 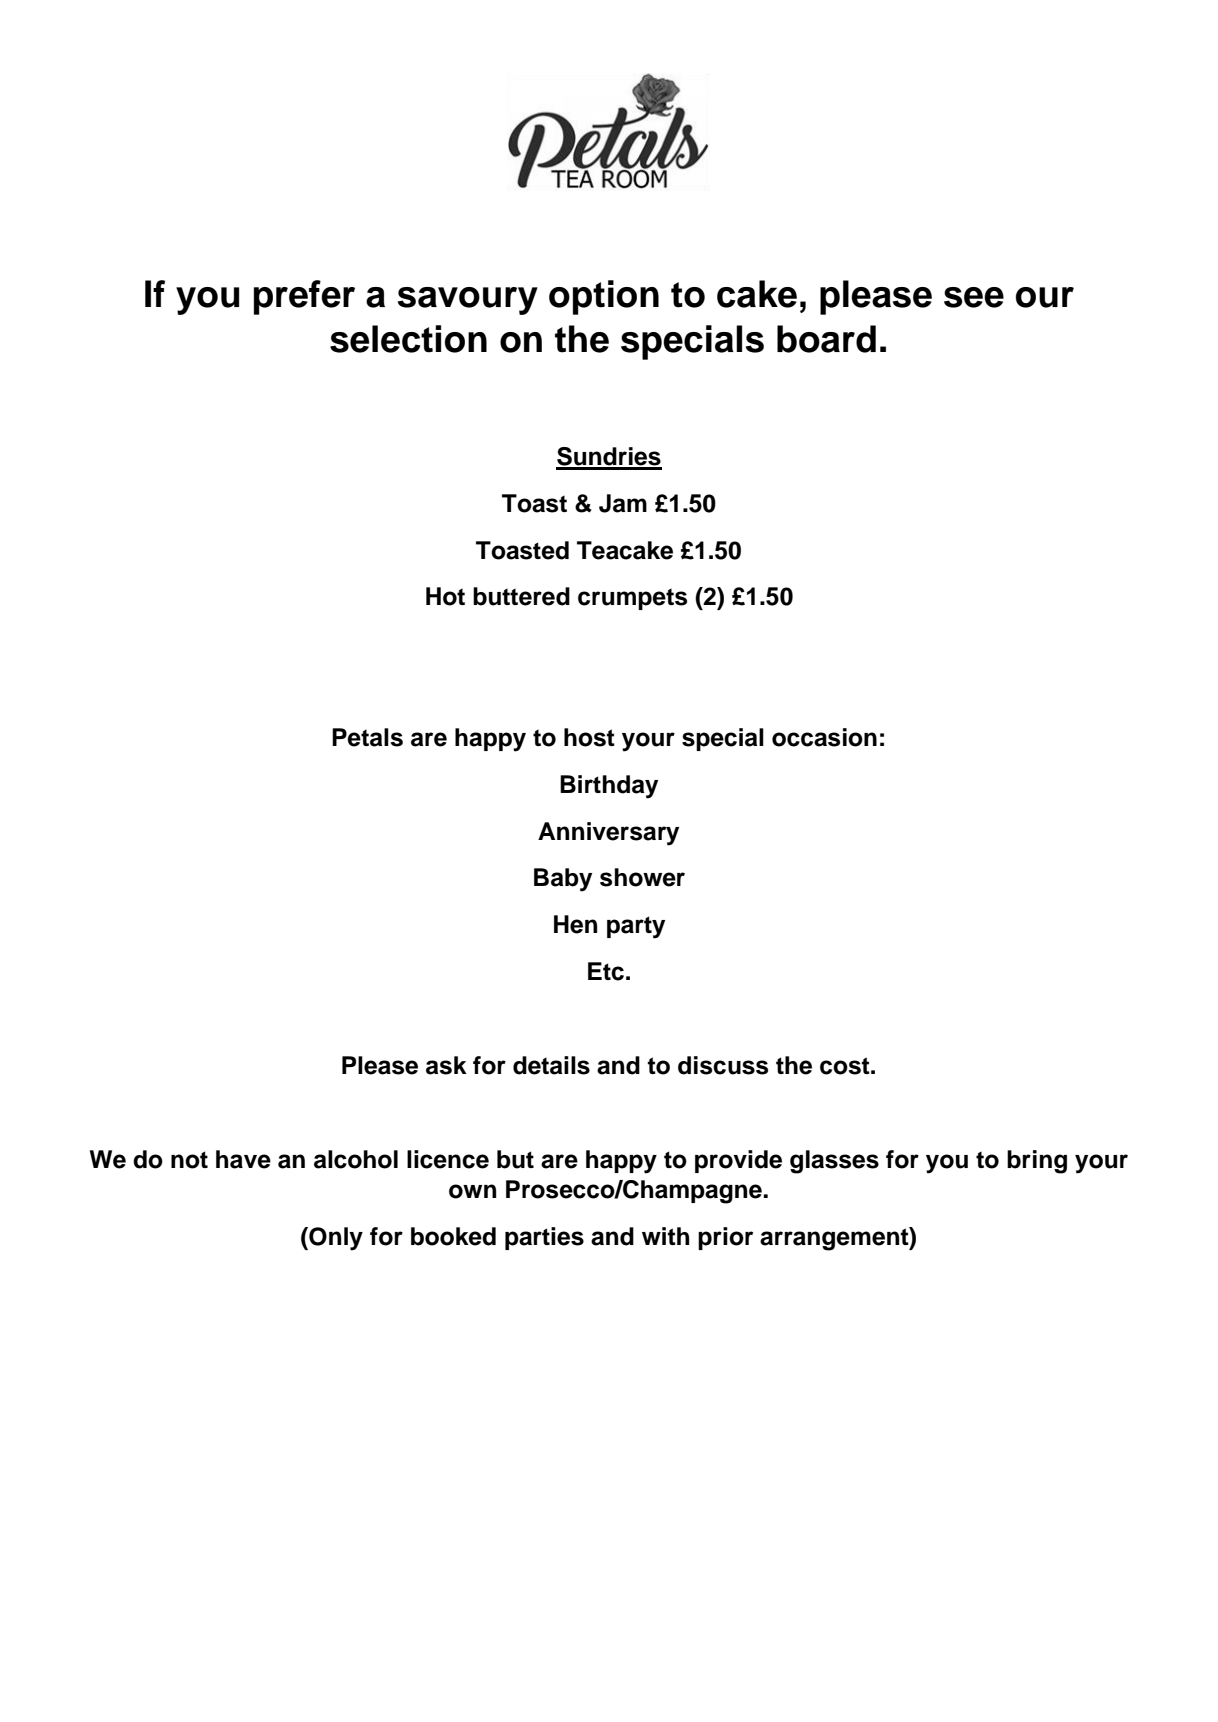 I want to click on Birthday, so click(x=609, y=787).
